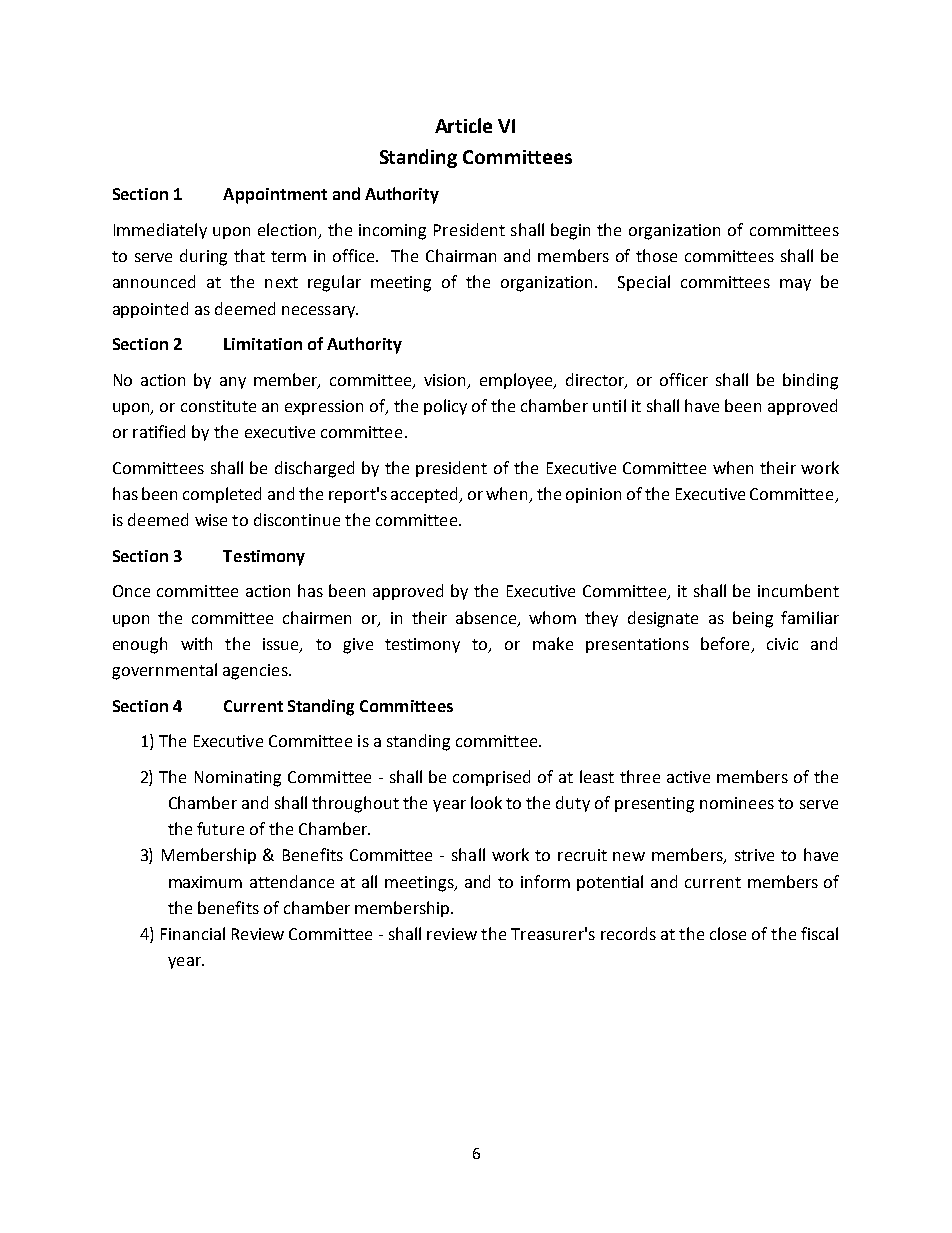  I want to click on those, so click(656, 255).
